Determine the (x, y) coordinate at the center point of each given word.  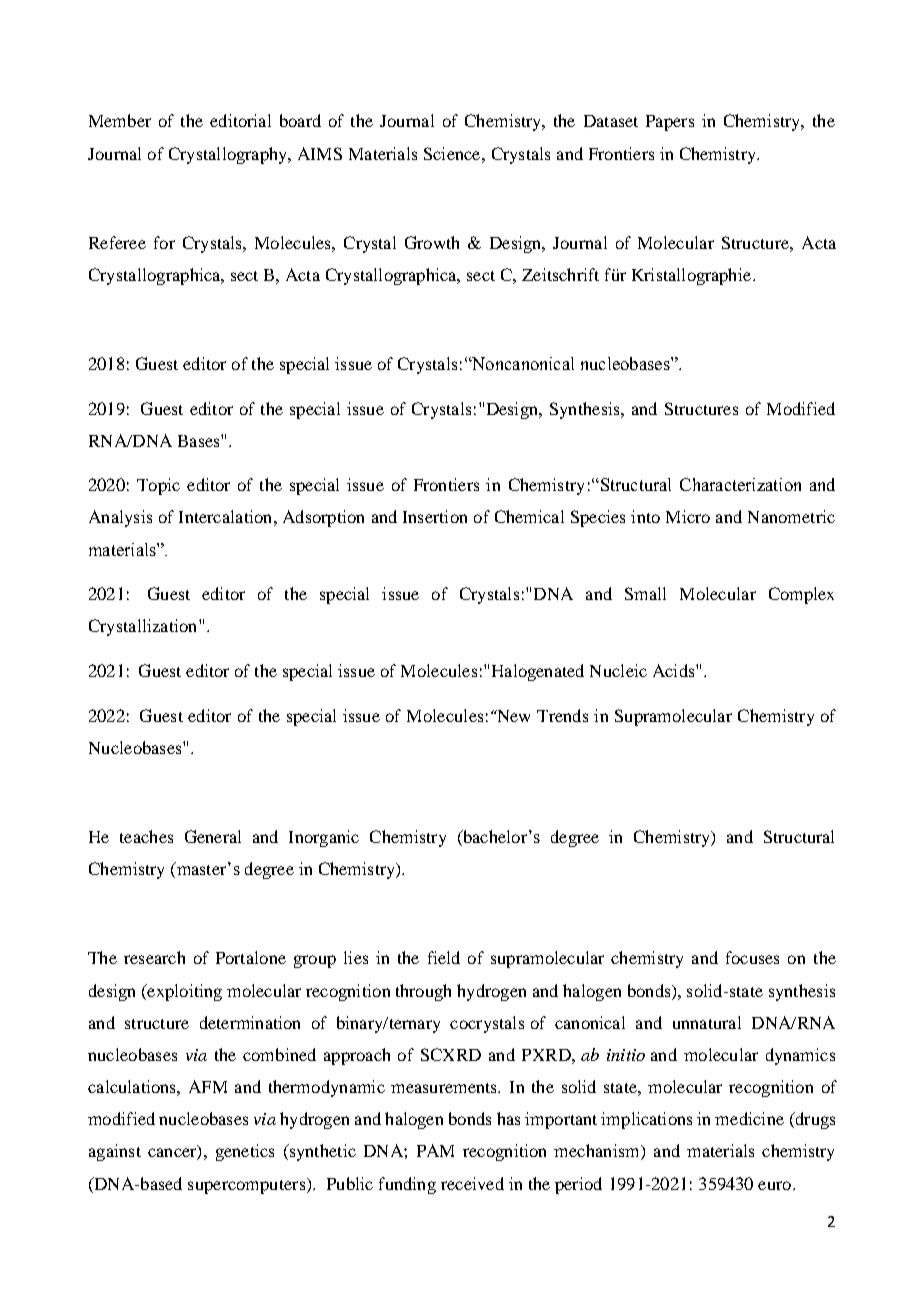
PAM (435, 1150)
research (154, 957)
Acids (675, 670)
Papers (670, 123)
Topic (158, 486)
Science (453, 153)
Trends (562, 715)
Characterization (740, 484)
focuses (752, 957)
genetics (245, 1152)
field (444, 957)
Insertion (435, 516)
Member (120, 120)
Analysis (120, 518)
